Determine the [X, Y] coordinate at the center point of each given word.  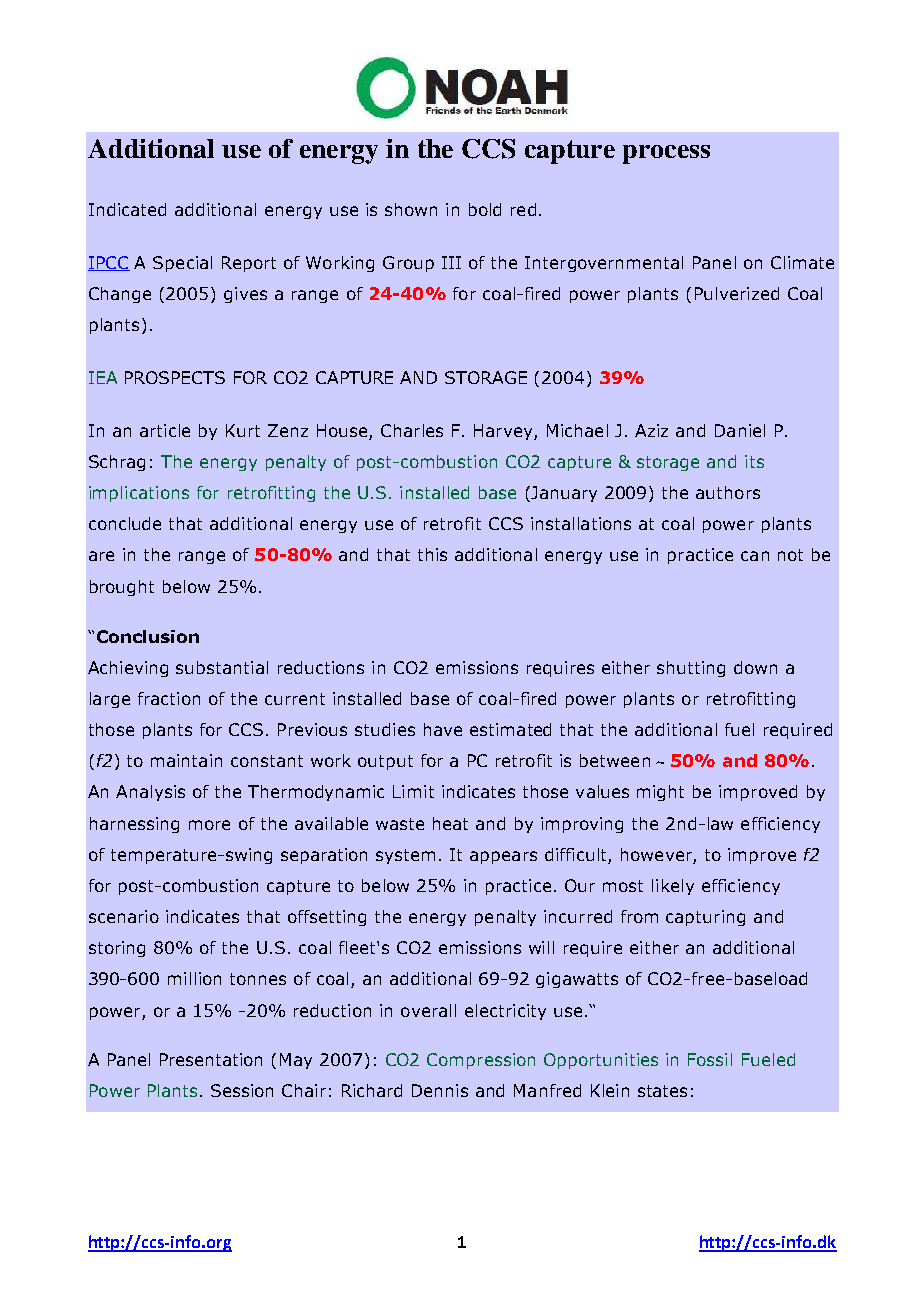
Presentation [211, 1059]
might [660, 793]
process [666, 154]
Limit [413, 791]
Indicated [127, 209]
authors [728, 492]
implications [139, 494]
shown [411, 209]
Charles [412, 430]
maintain [186, 760]
